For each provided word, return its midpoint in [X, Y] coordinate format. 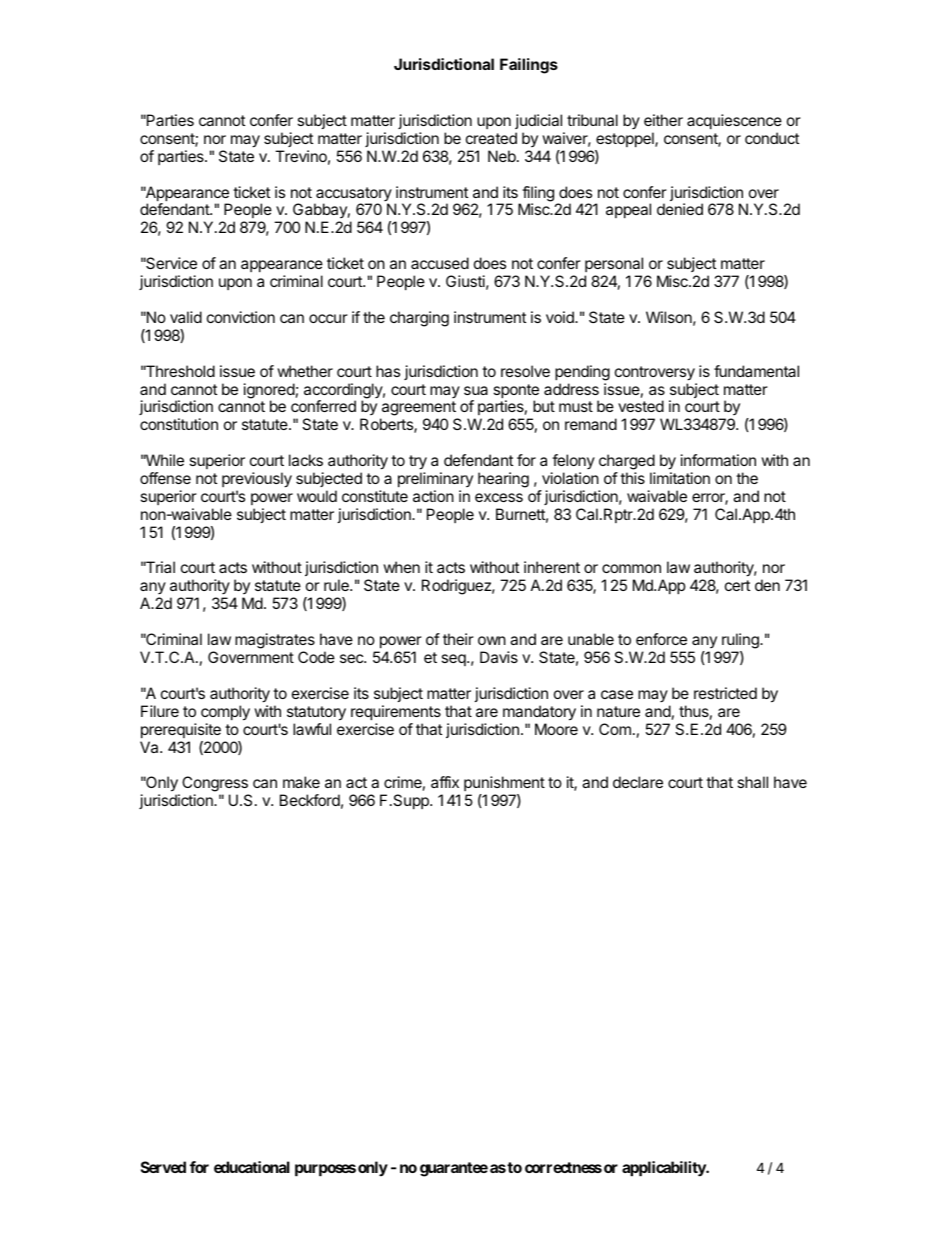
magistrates [275, 642]
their [458, 639]
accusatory [353, 195]
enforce [661, 639]
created [491, 138]
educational [252, 1167]
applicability [664, 1169]
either [663, 120]
